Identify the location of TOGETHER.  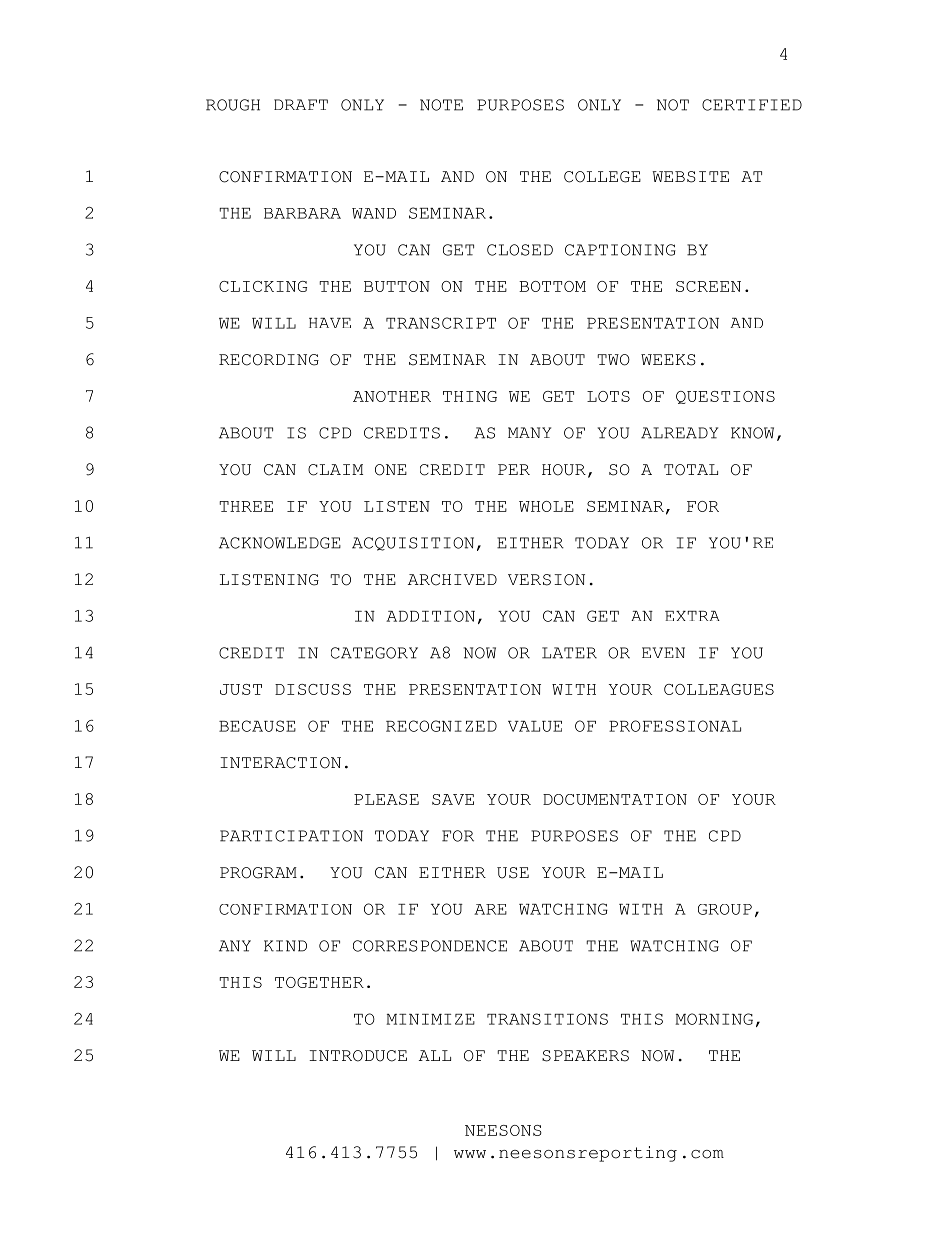
(319, 982).
